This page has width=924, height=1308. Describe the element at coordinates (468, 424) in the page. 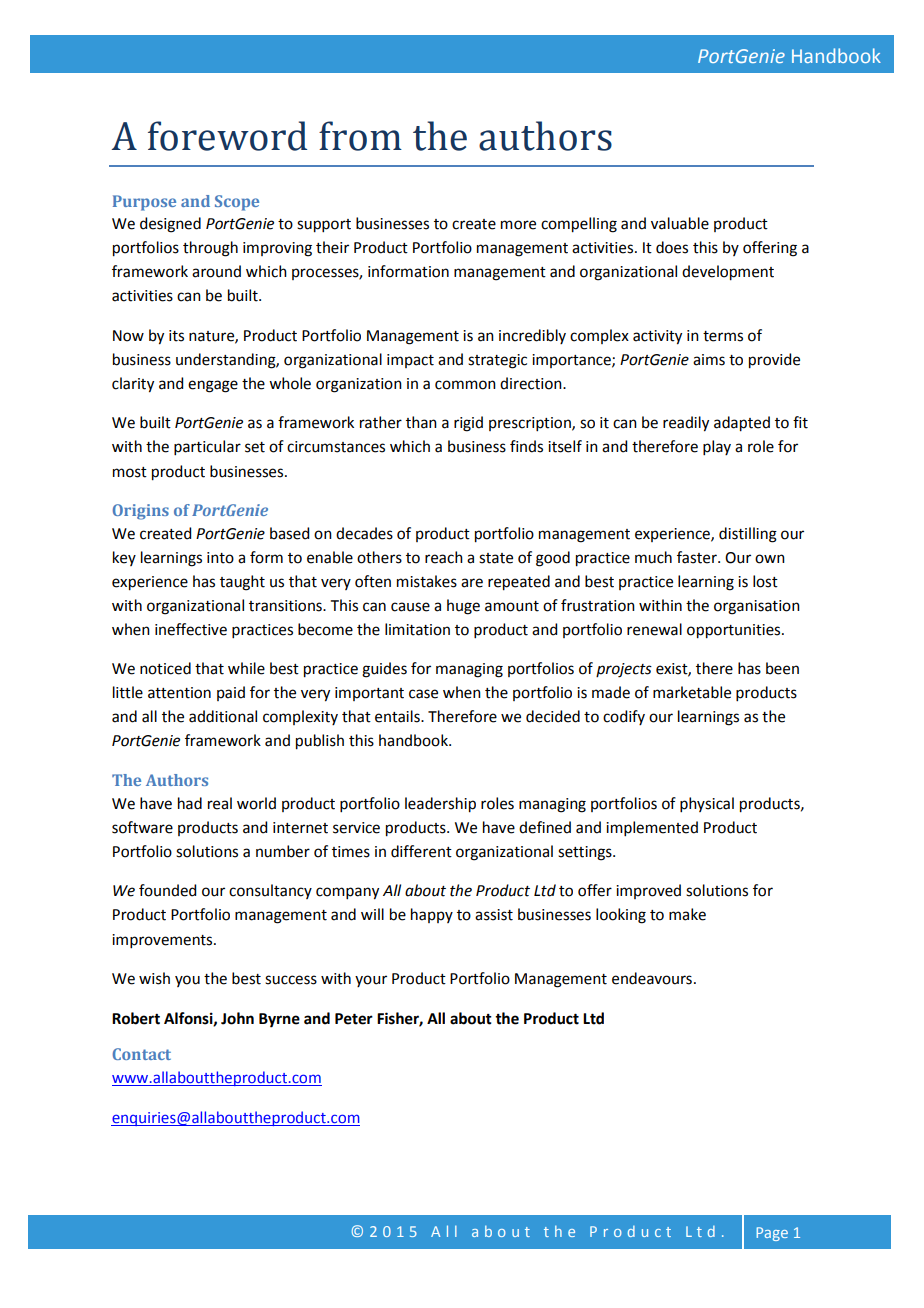

I see `rigid` at that location.
